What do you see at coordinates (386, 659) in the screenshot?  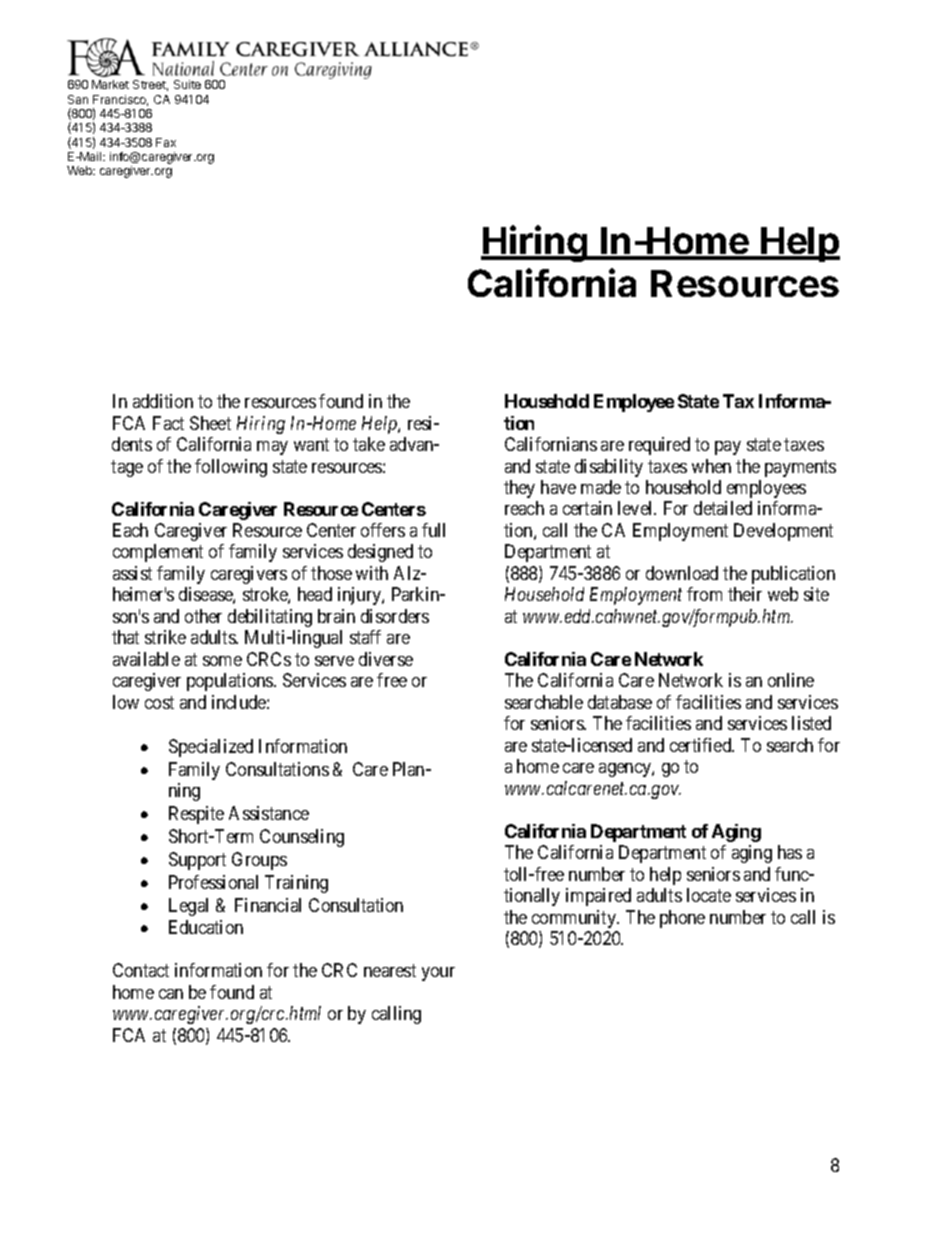 I see `diverse` at bounding box center [386, 659].
